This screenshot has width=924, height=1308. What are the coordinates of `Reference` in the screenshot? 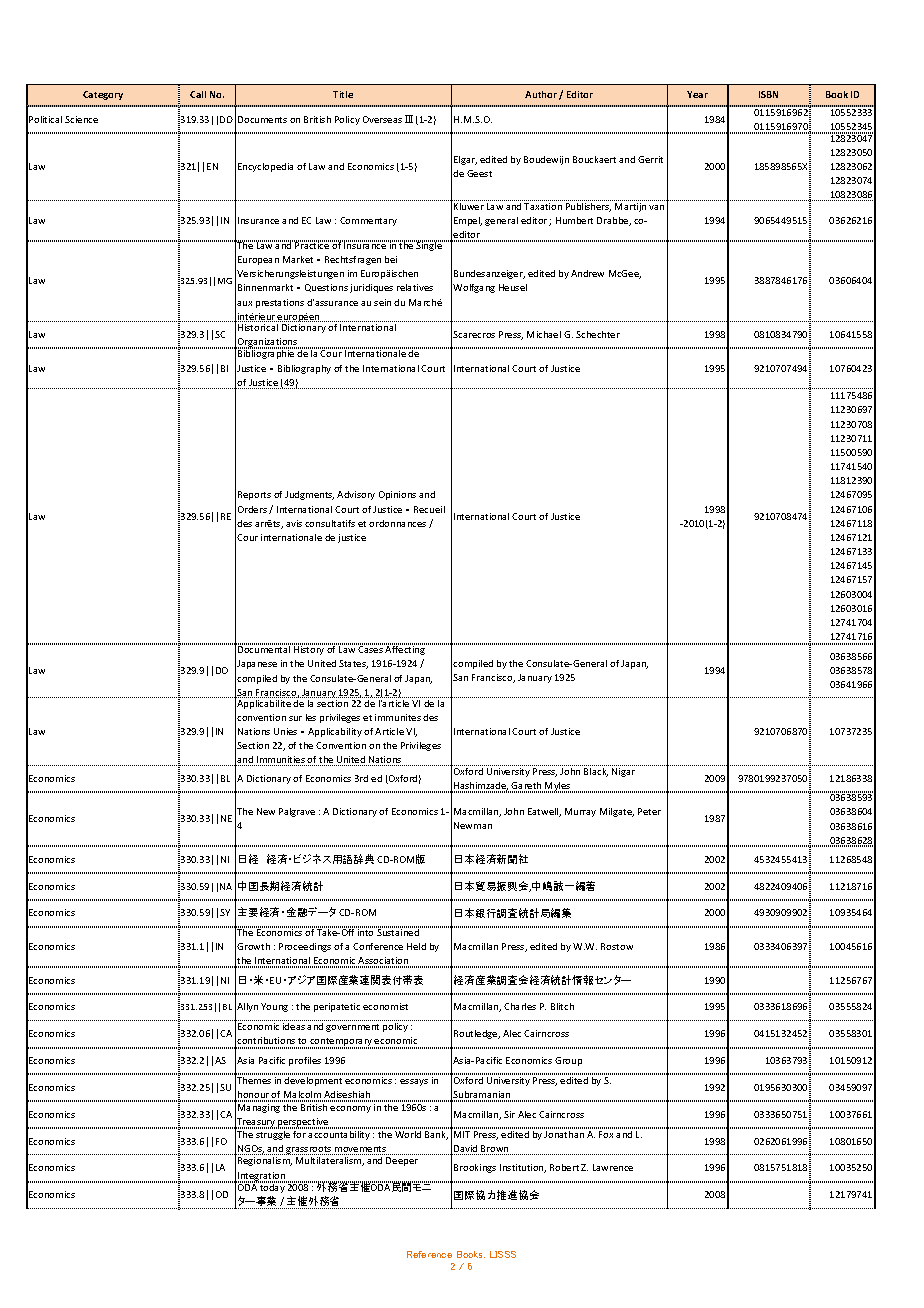 It's located at (429, 1254).
